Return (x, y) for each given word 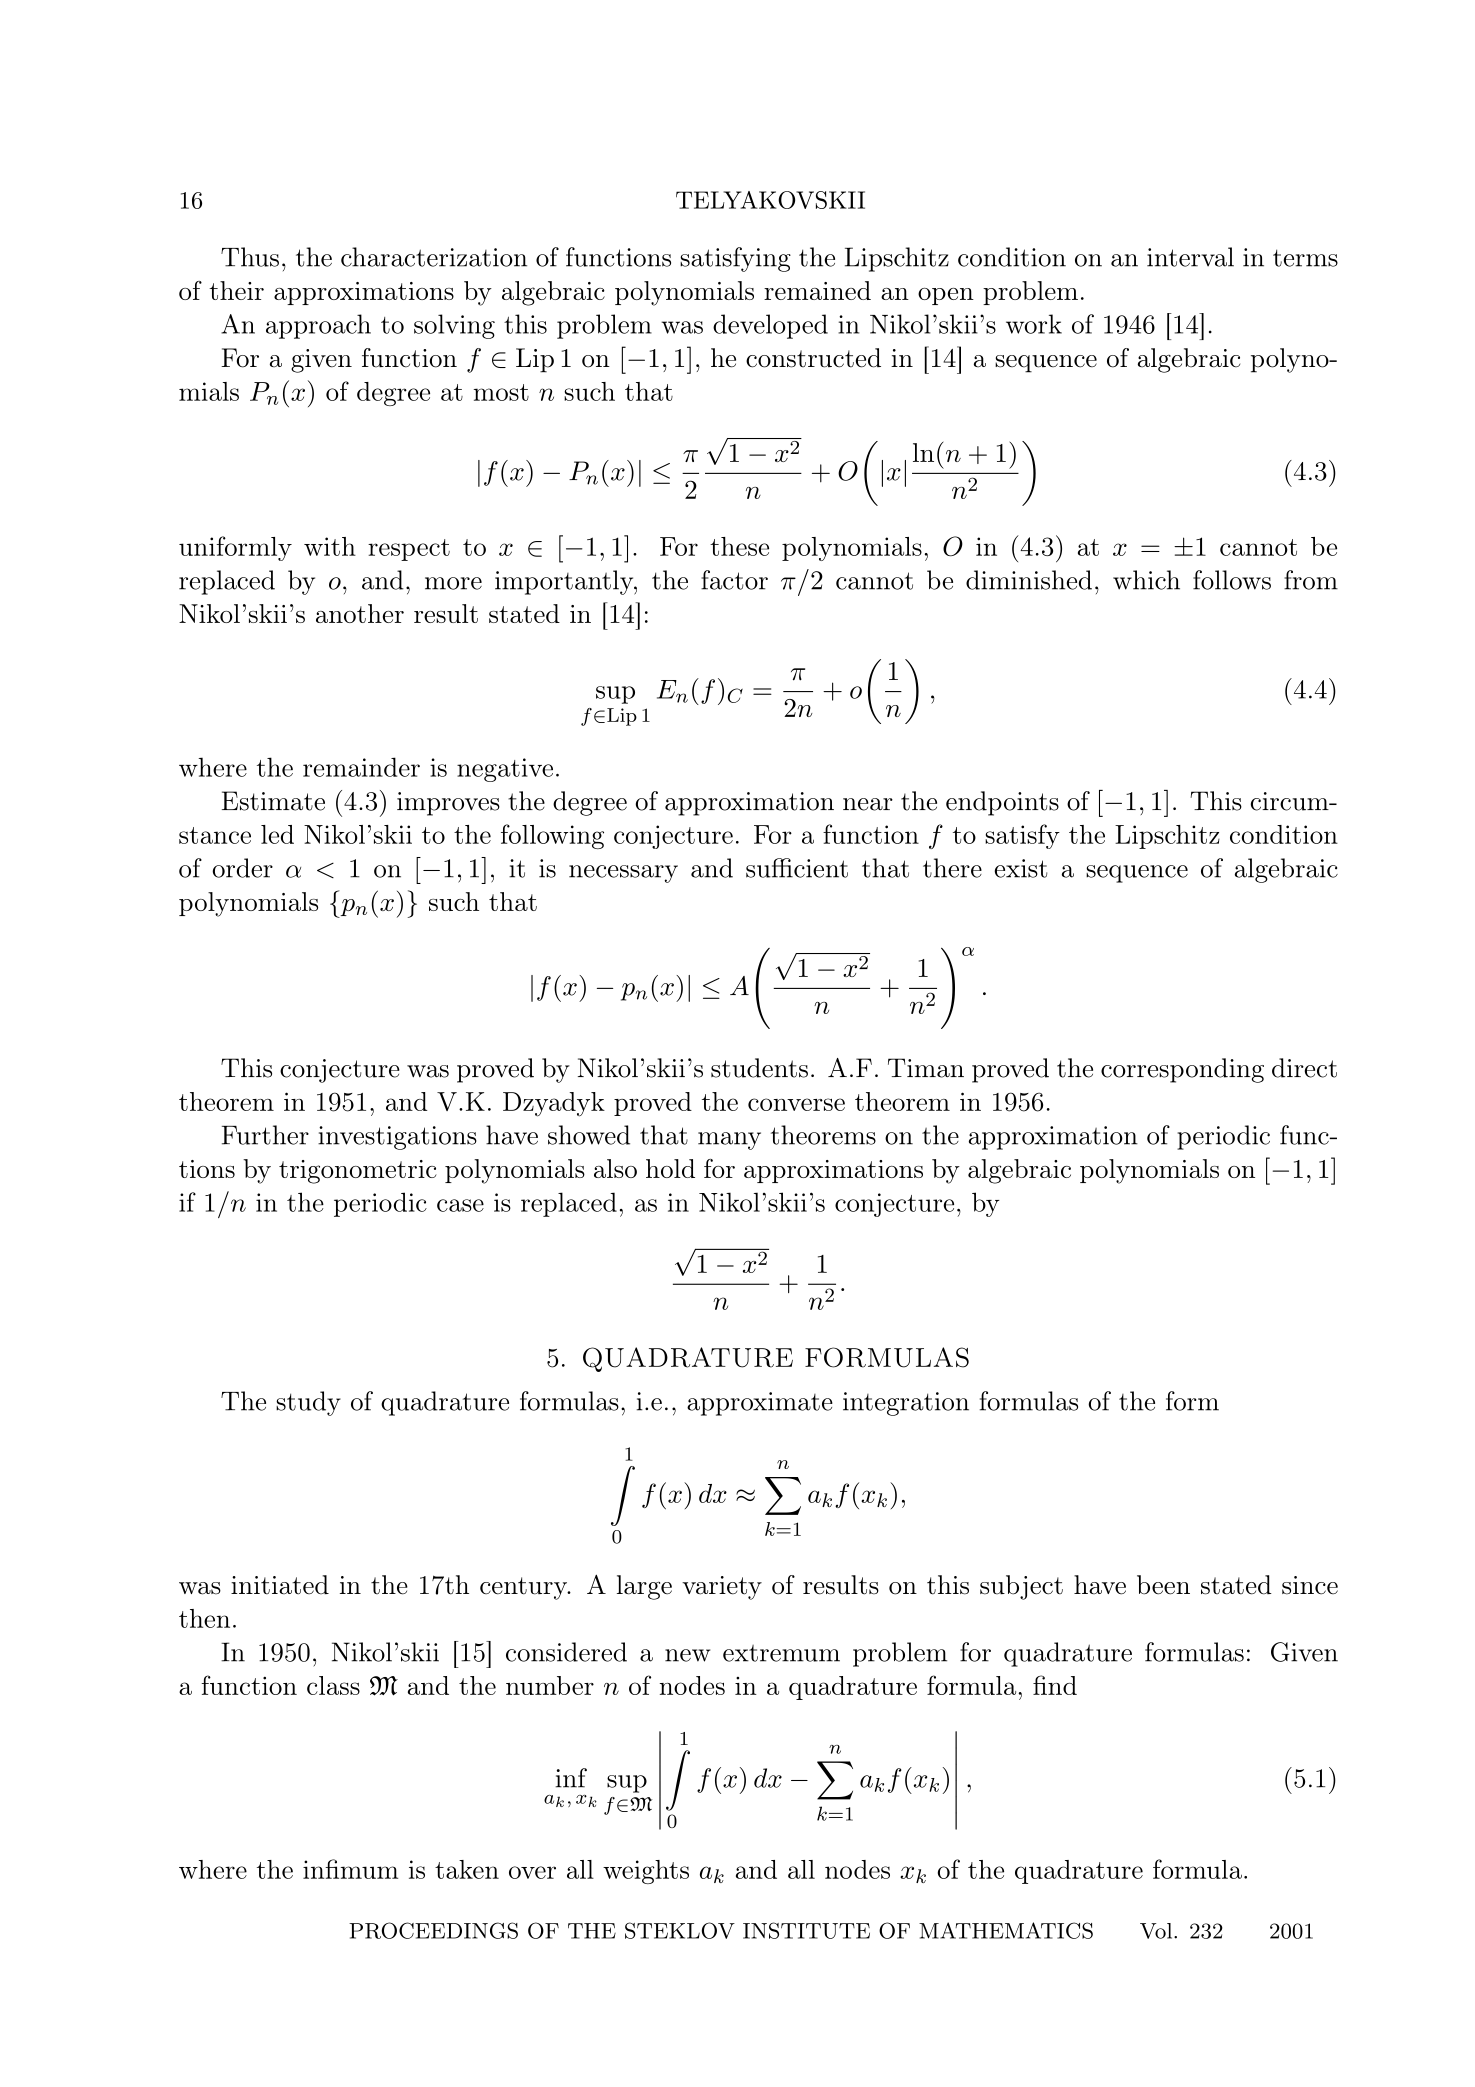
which (1146, 580)
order (242, 868)
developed (770, 326)
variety (722, 1588)
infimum (350, 1869)
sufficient (797, 868)
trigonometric (358, 1172)
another (360, 613)
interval (1190, 257)
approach (318, 326)
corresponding (1182, 1070)
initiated (280, 1585)
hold (670, 1168)
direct (1304, 1068)
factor (734, 580)
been (1163, 1585)
